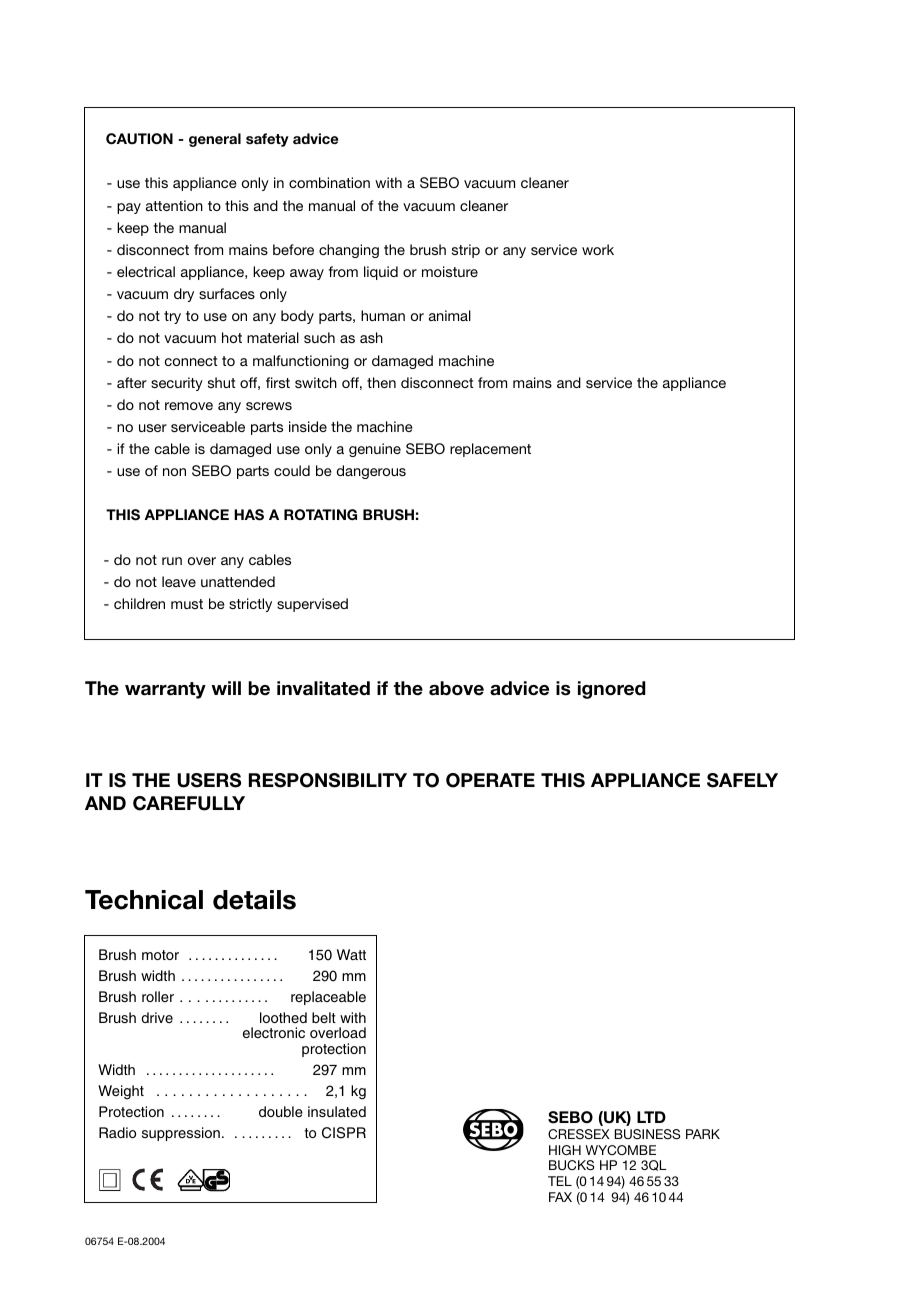 The width and height of the page is (924, 1308). What do you see at coordinates (490, 450) in the page?
I see `replacement` at bounding box center [490, 450].
